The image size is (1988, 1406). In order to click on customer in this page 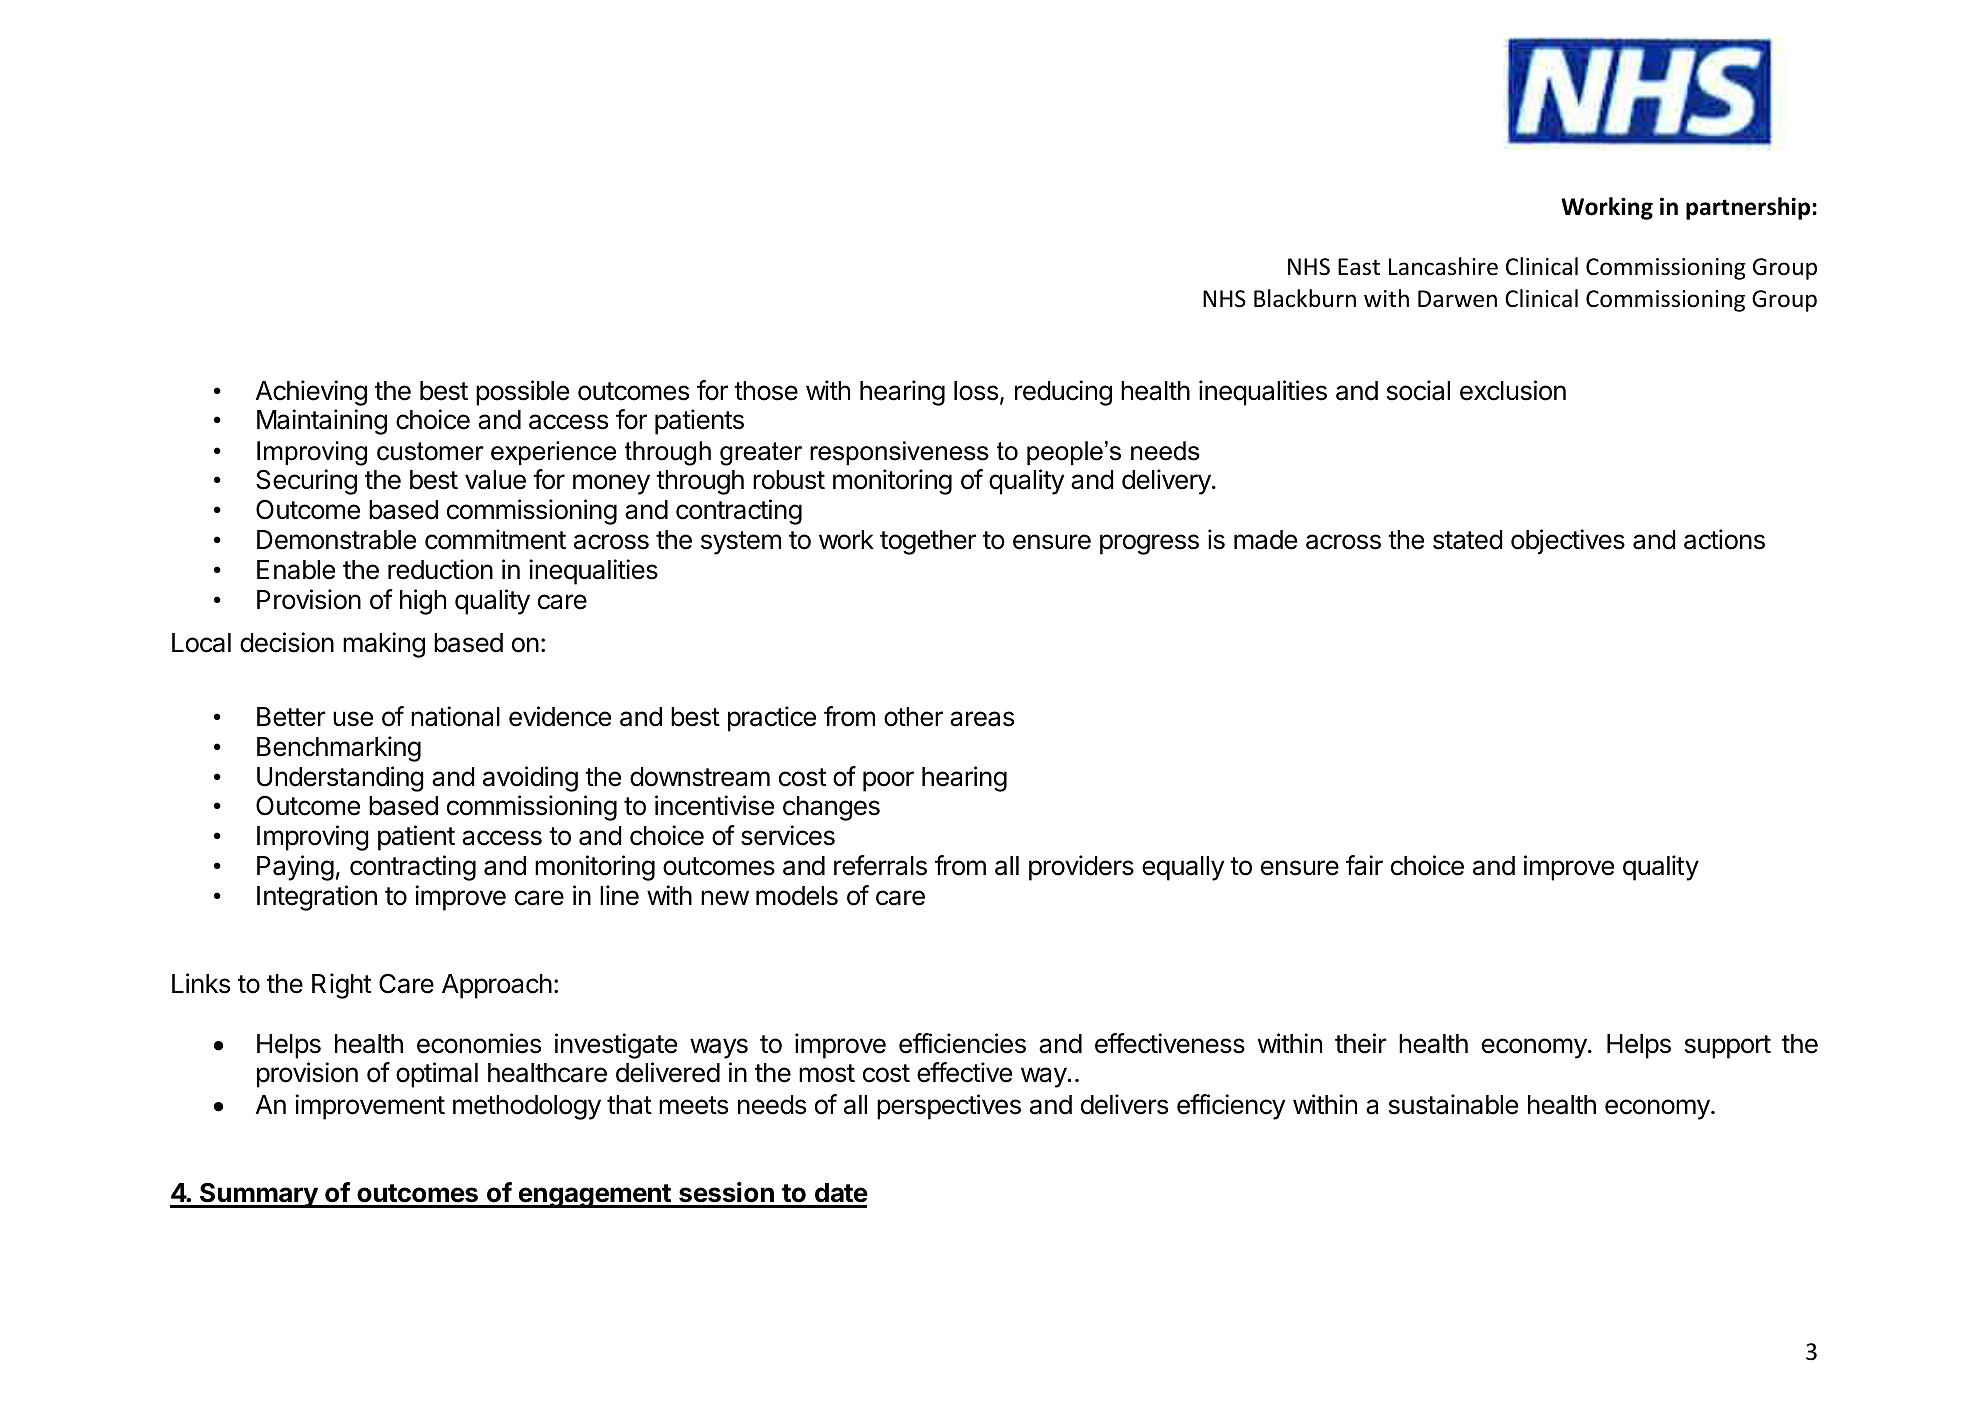, I will do `click(430, 451)`.
